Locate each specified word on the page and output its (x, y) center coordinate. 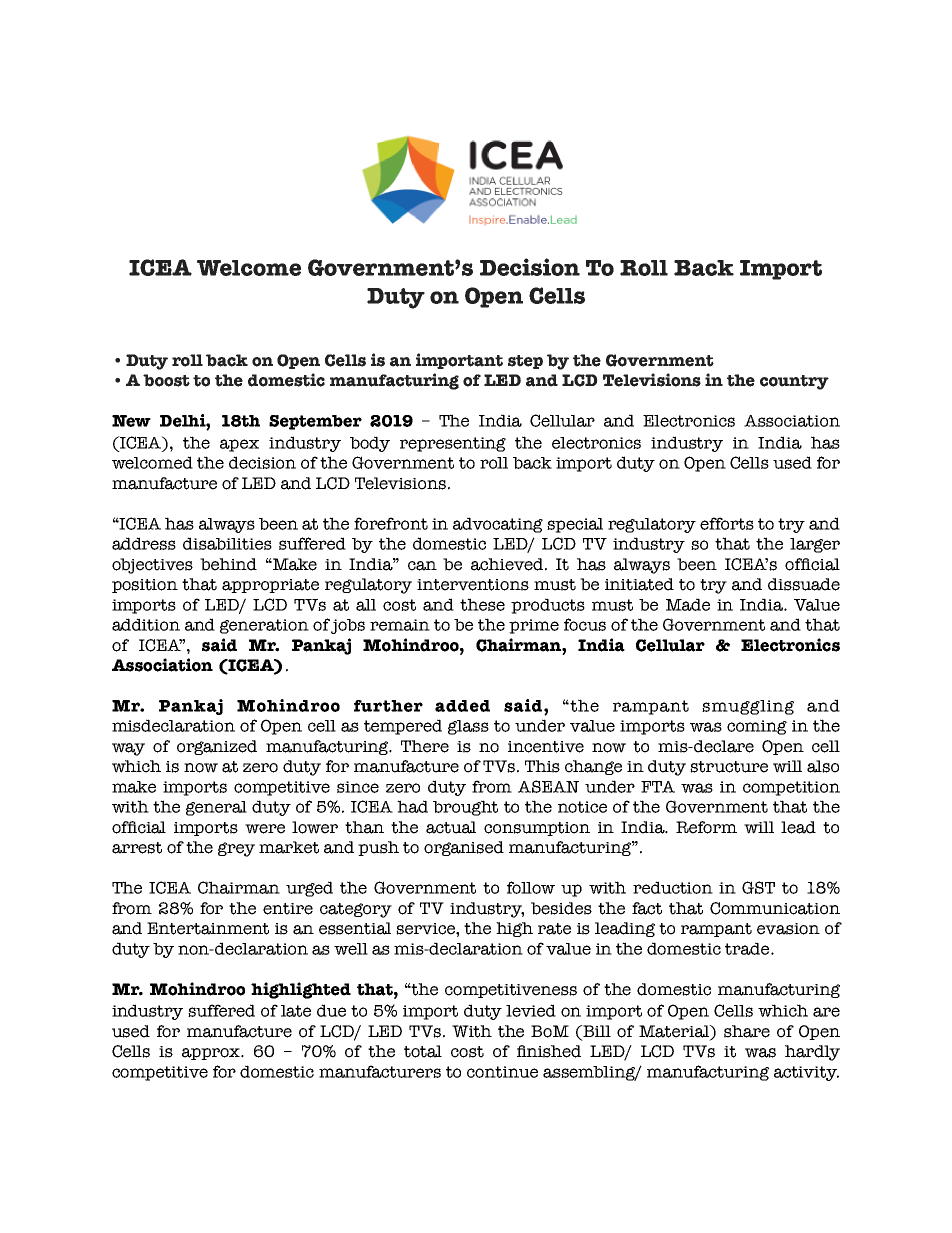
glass (468, 727)
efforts (727, 523)
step (525, 362)
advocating (498, 525)
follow (531, 887)
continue (502, 1072)
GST (758, 887)
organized (217, 747)
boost (166, 380)
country (794, 382)
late (296, 1011)
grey (236, 849)
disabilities (227, 543)
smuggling (748, 707)
